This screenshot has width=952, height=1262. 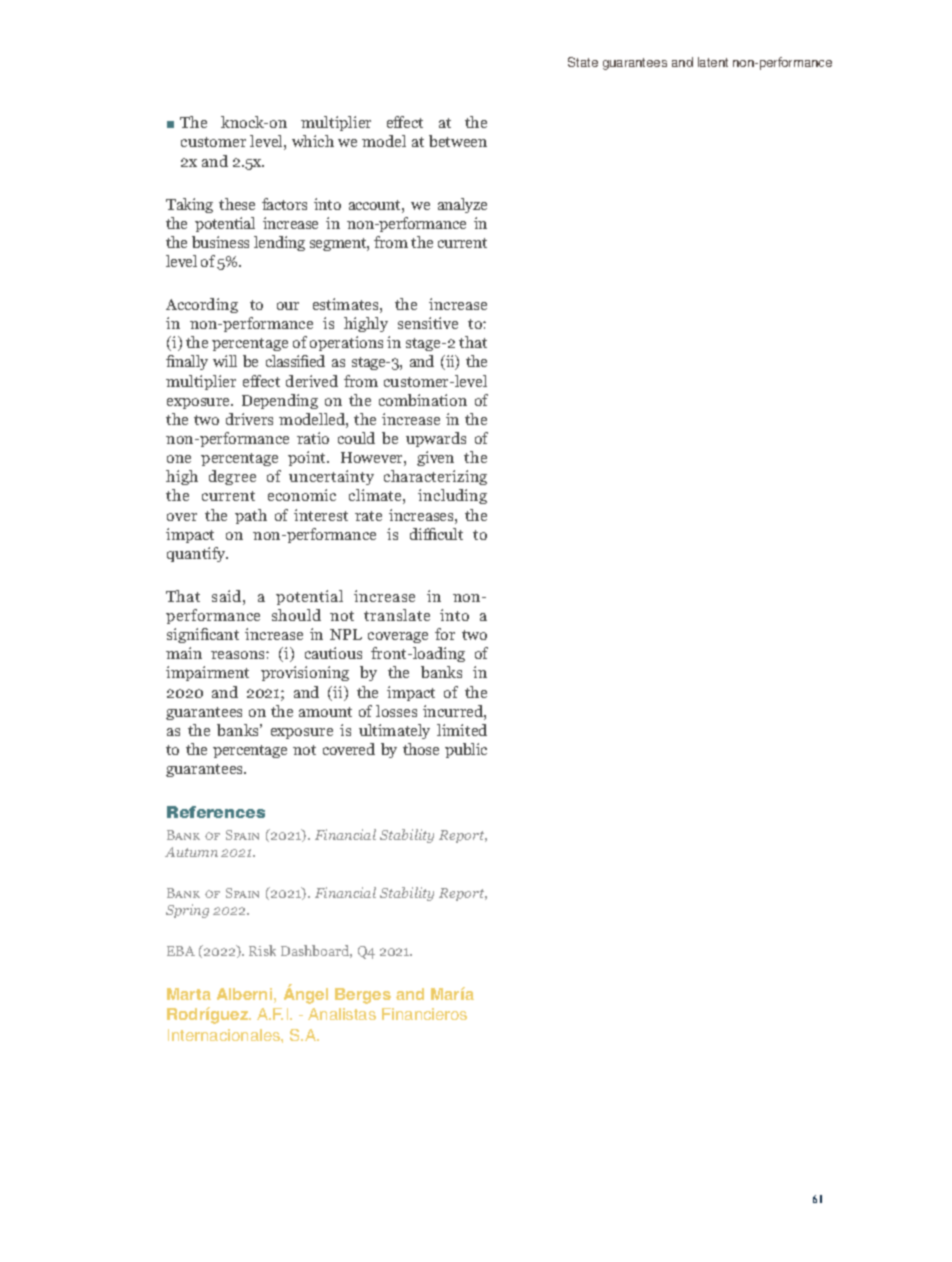 I want to click on which, so click(x=313, y=141).
